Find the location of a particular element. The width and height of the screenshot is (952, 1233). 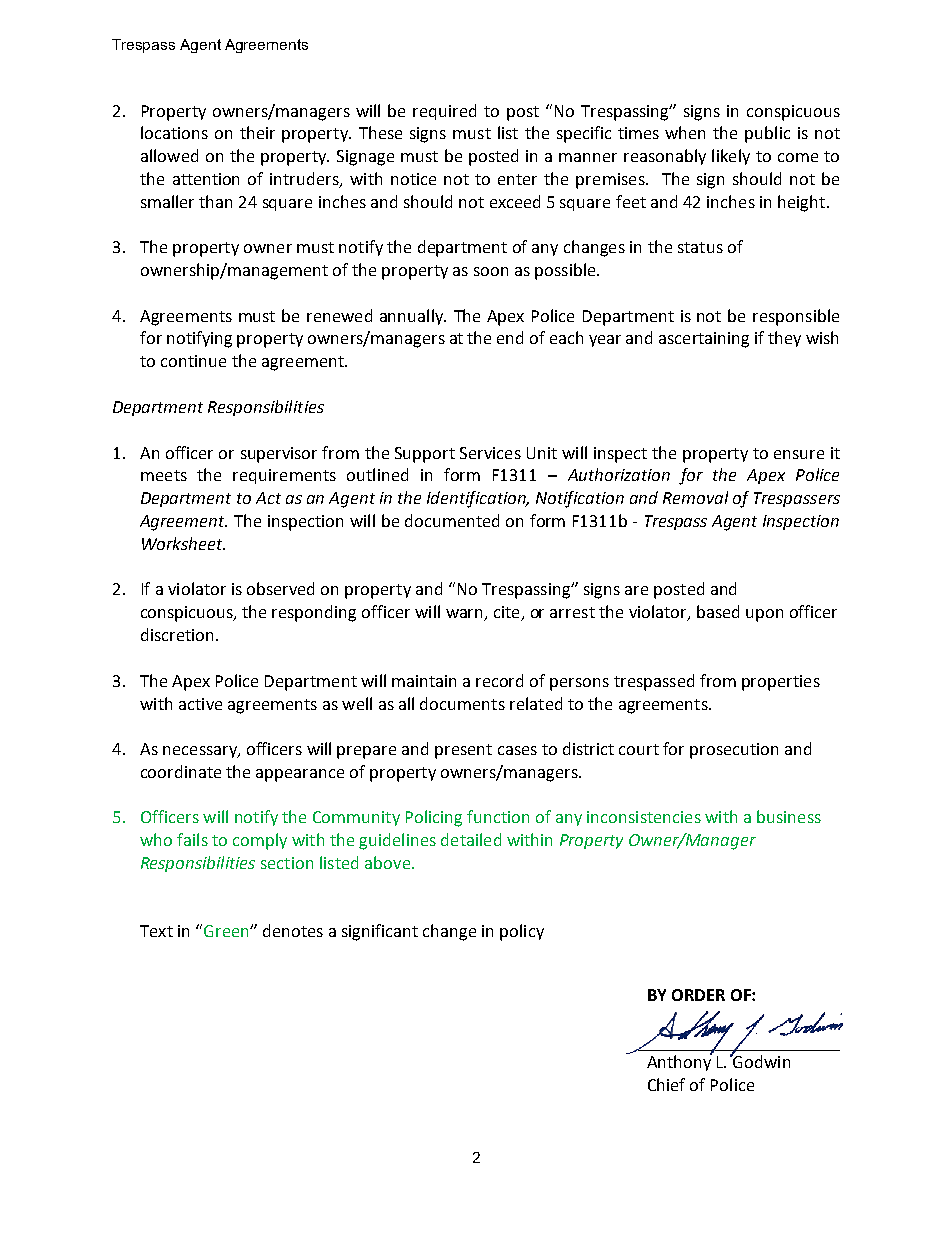

present is located at coordinates (463, 751).
